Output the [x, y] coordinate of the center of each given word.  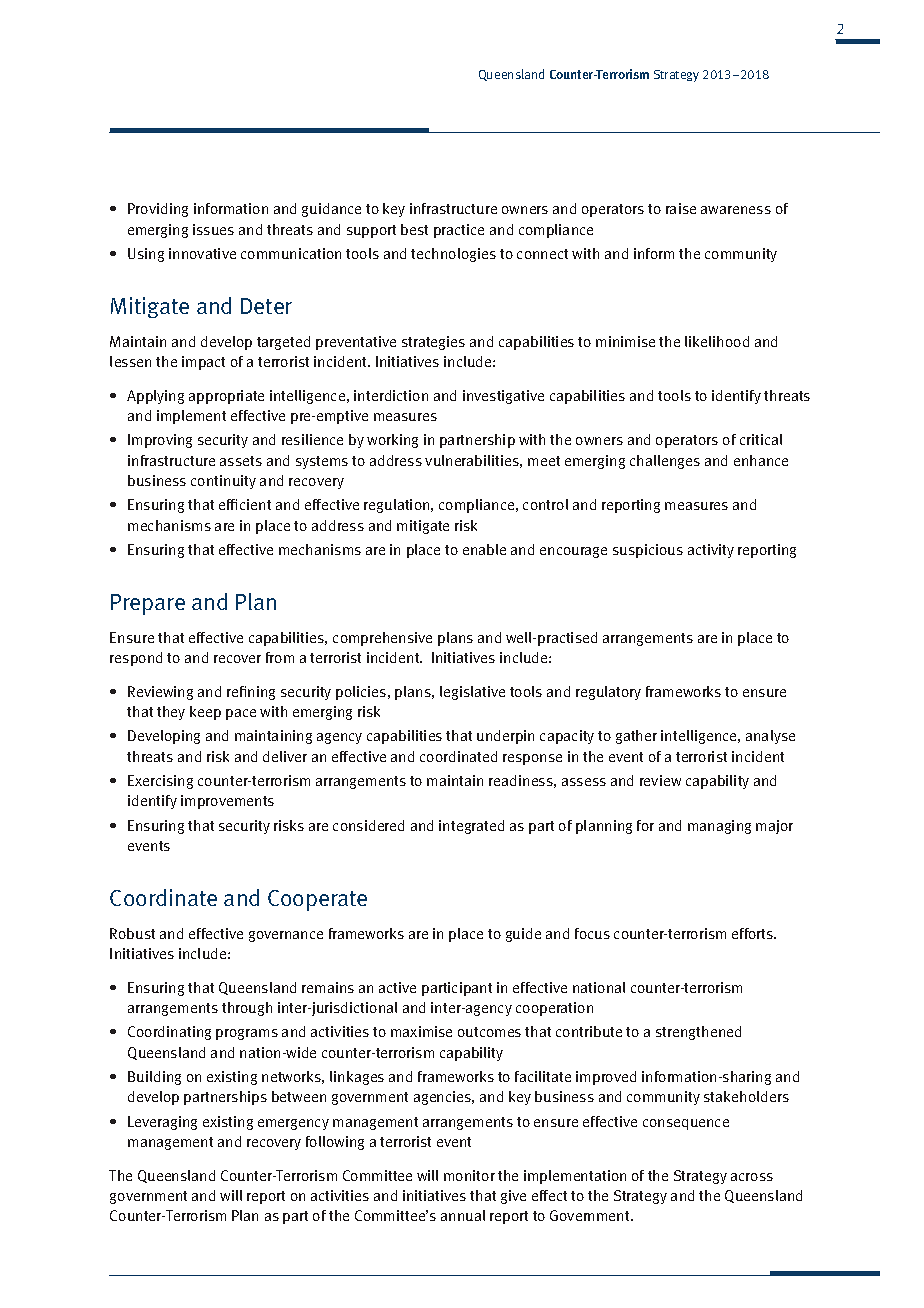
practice [459, 231]
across [752, 1177]
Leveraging [162, 1123]
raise [681, 208]
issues [213, 229]
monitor [469, 1175]
